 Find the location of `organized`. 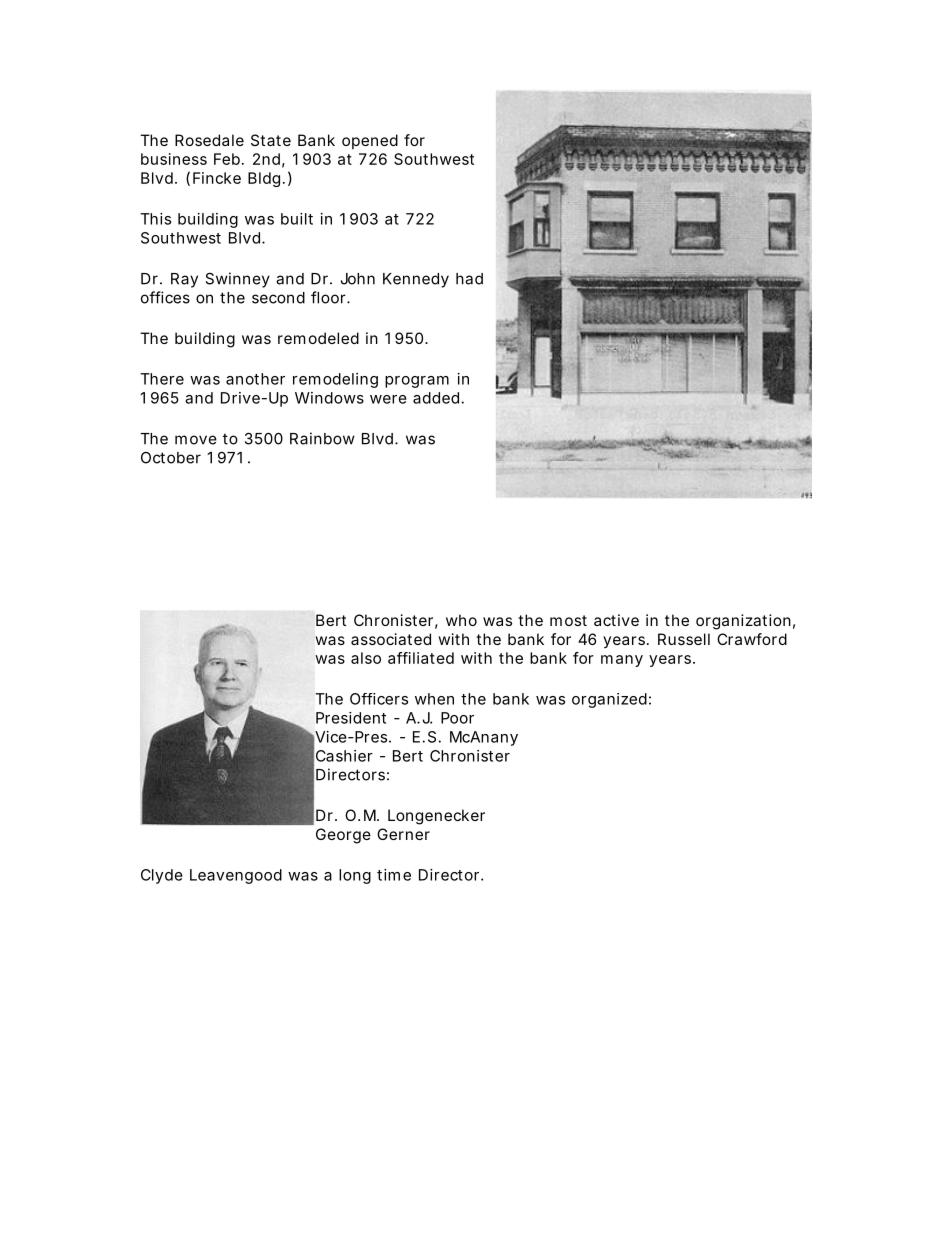

organized is located at coordinates (609, 700).
